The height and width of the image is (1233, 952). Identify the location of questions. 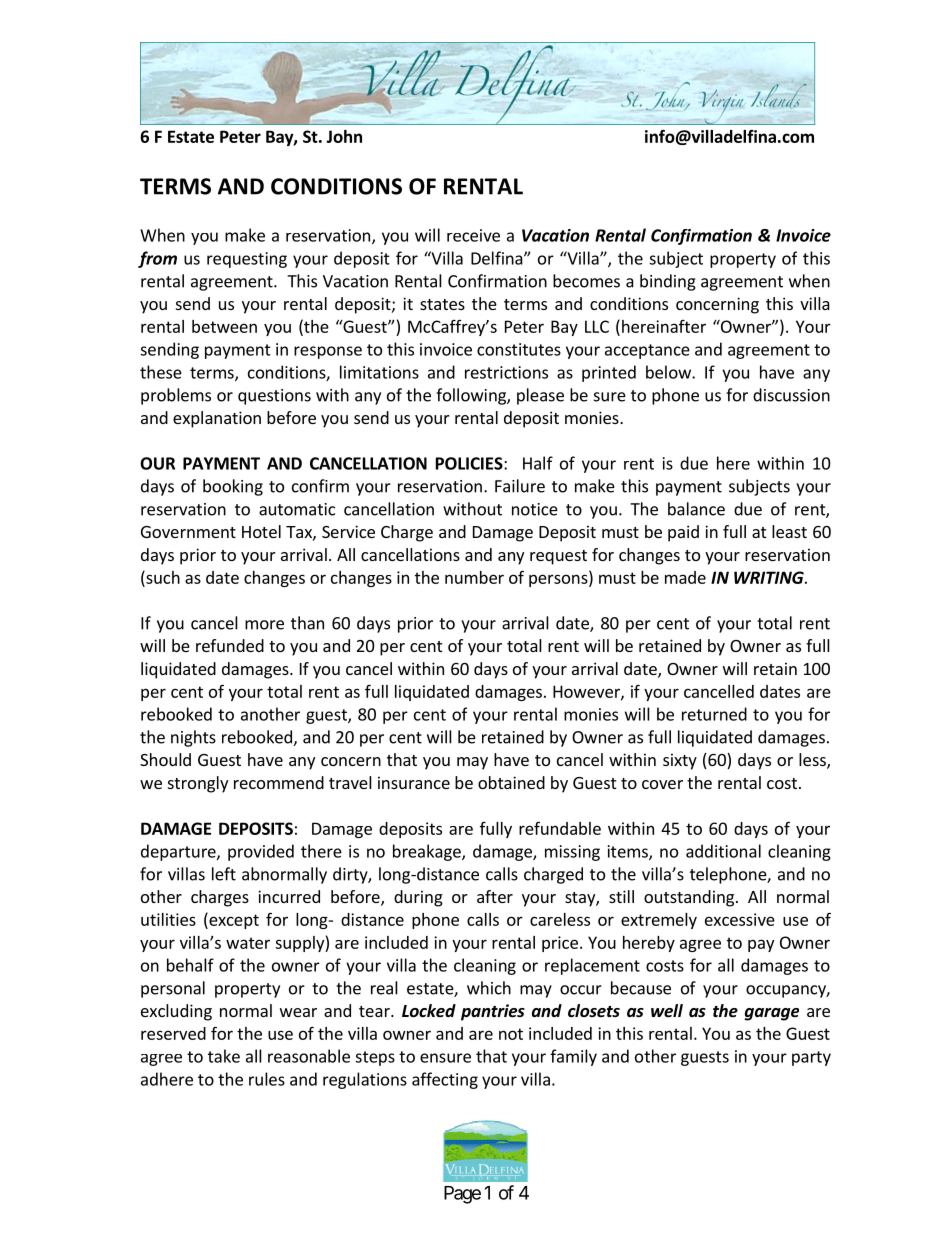
(274, 397).
